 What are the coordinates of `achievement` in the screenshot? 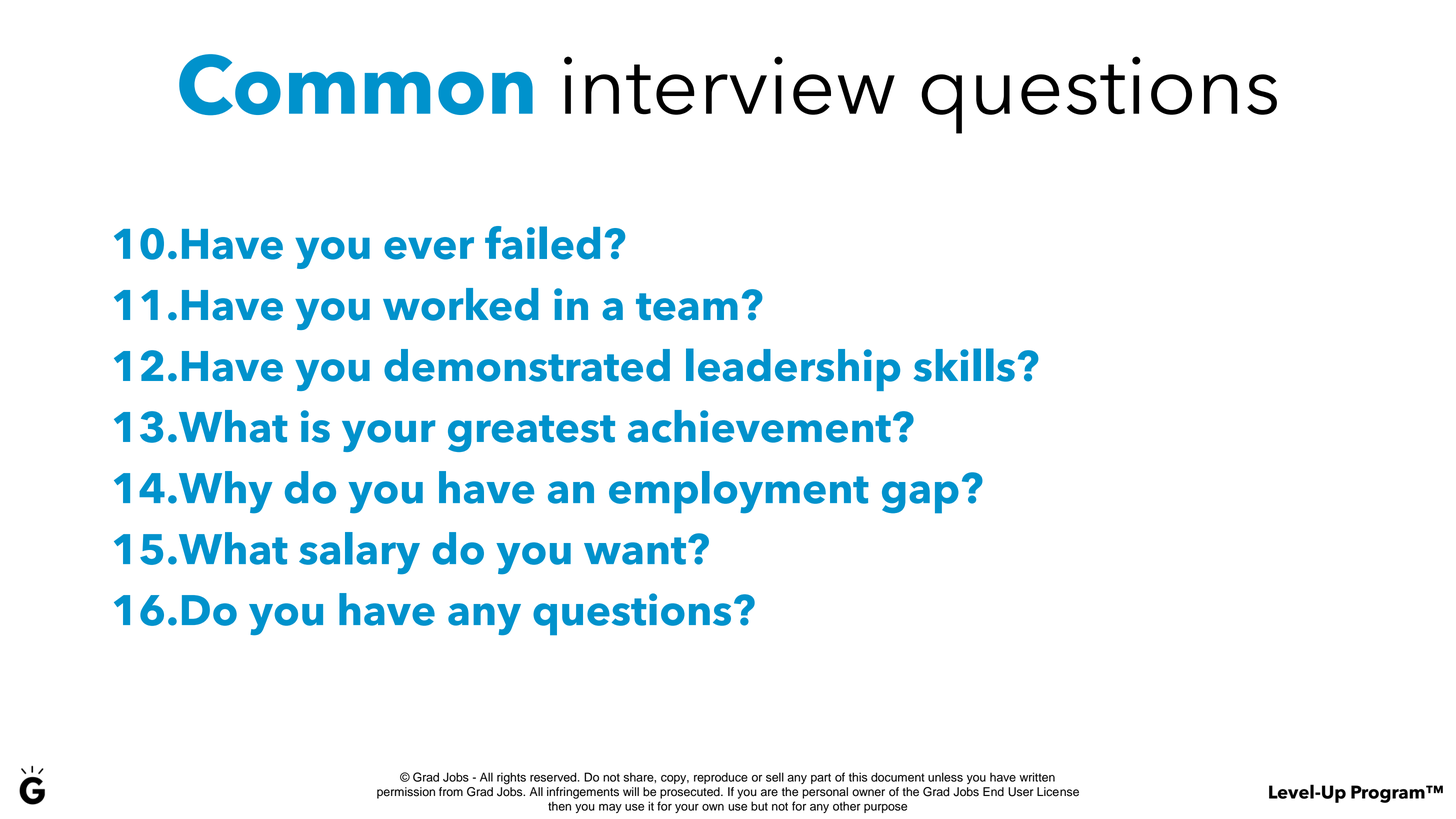 It's located at (759, 426).
